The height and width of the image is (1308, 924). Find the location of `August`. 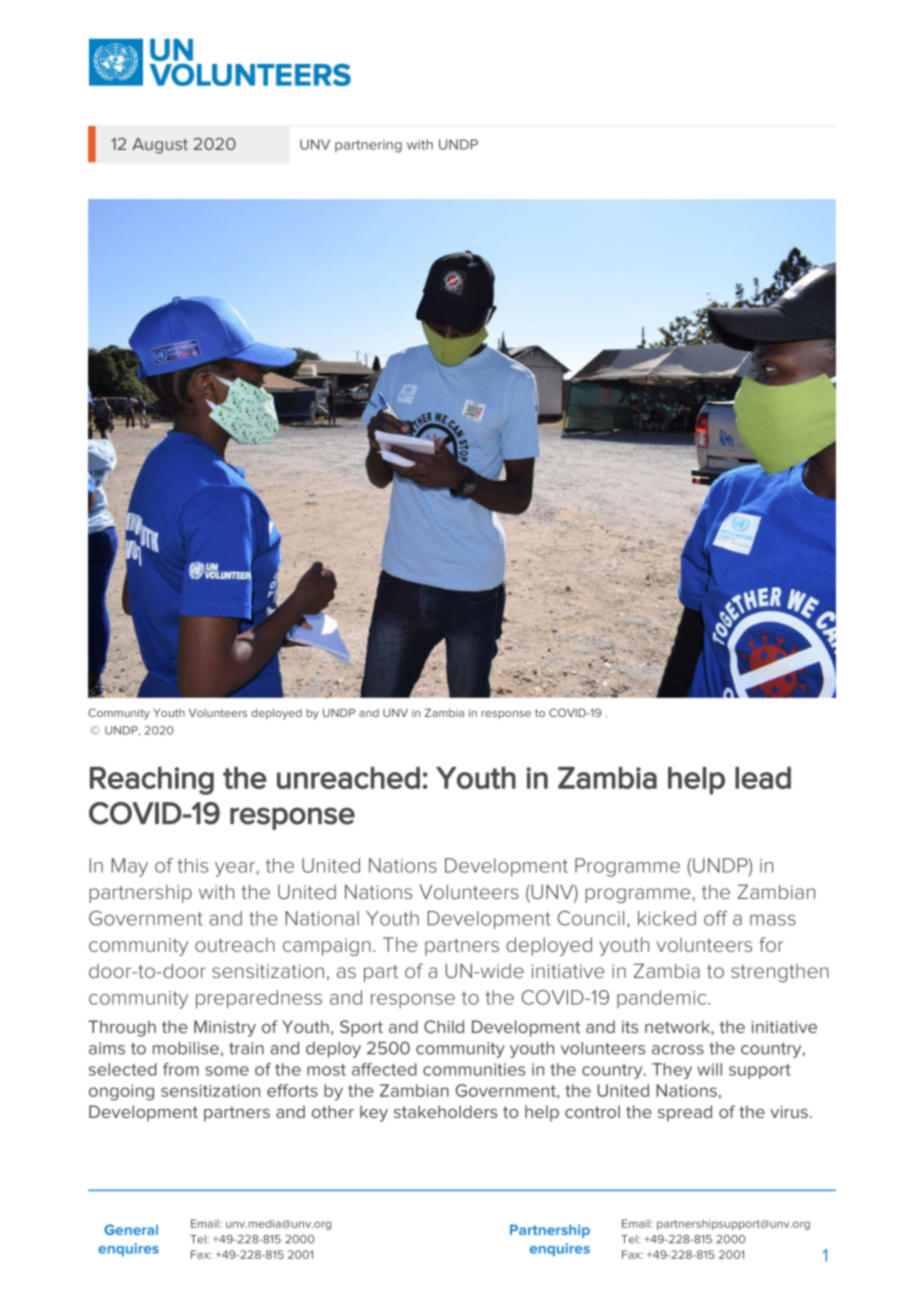

August is located at coordinates (160, 146).
